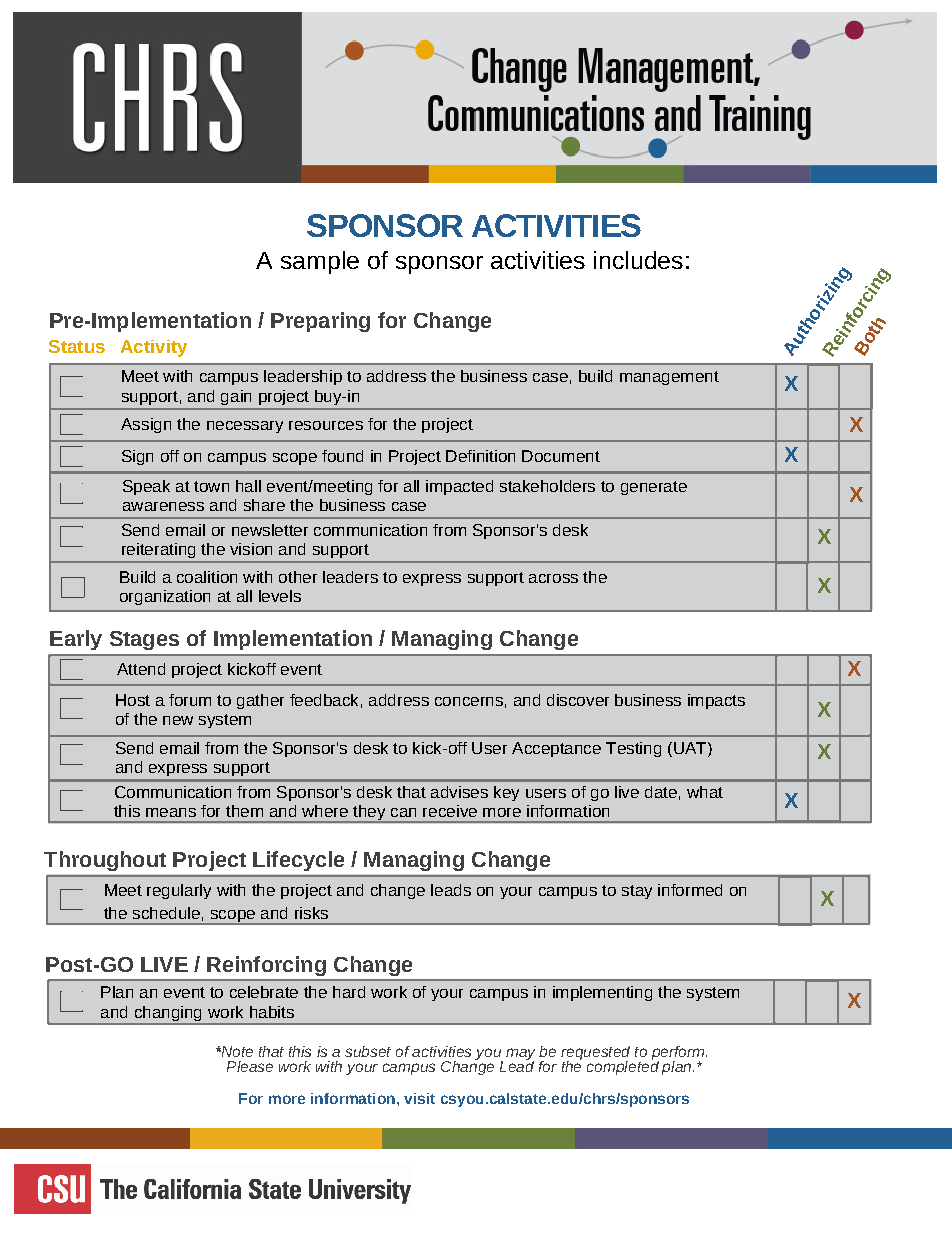 The height and width of the screenshot is (1233, 952). I want to click on Activity, so click(154, 348).
